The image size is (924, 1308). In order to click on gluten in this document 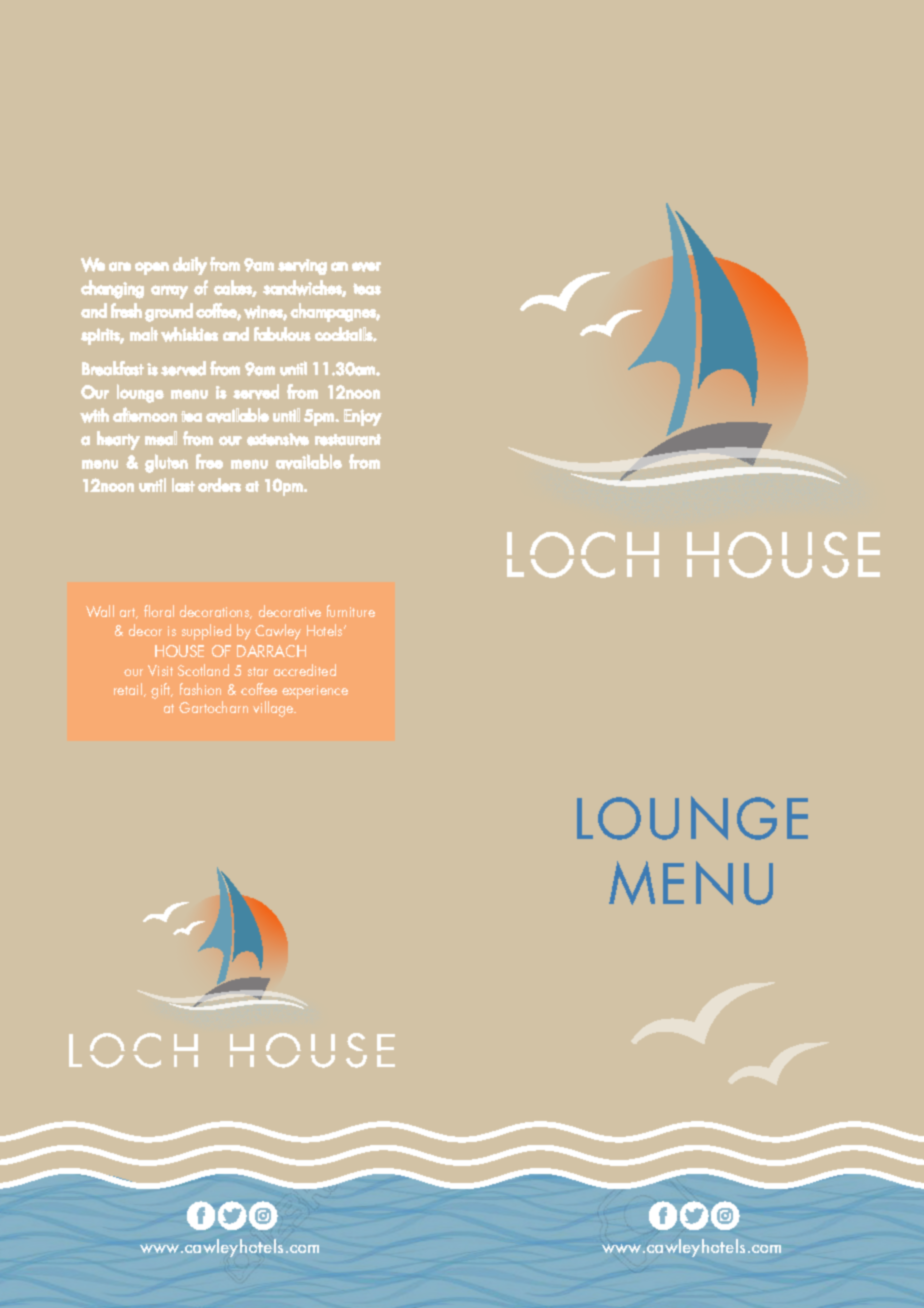, I will do `click(166, 463)`.
